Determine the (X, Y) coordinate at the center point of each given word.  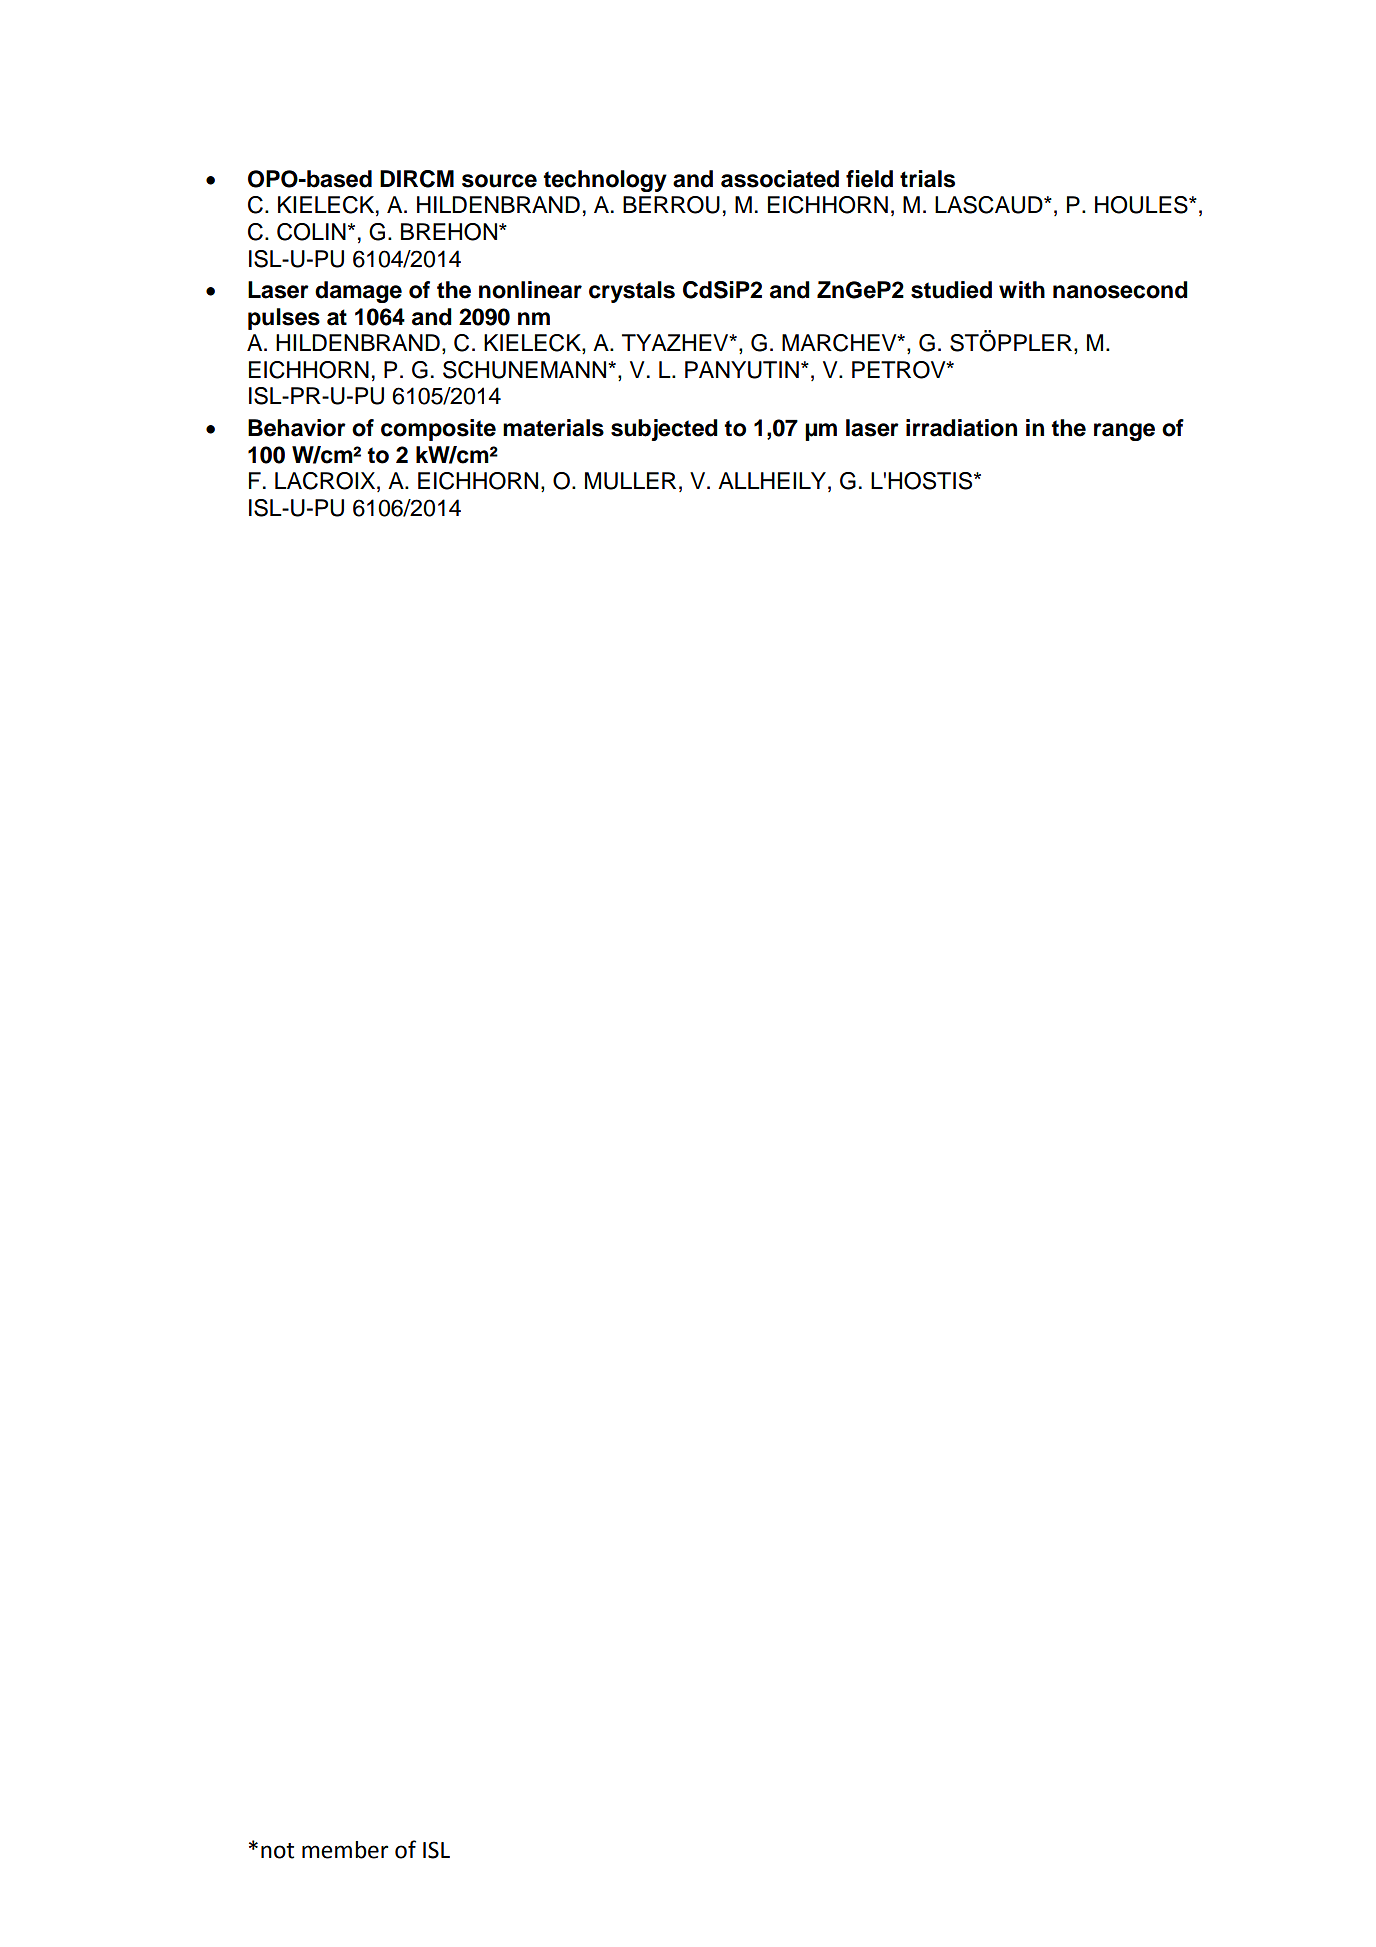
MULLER (630, 481)
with (1022, 289)
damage (358, 292)
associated (780, 179)
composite (438, 430)
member (345, 1850)
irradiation (961, 428)
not (277, 1851)
